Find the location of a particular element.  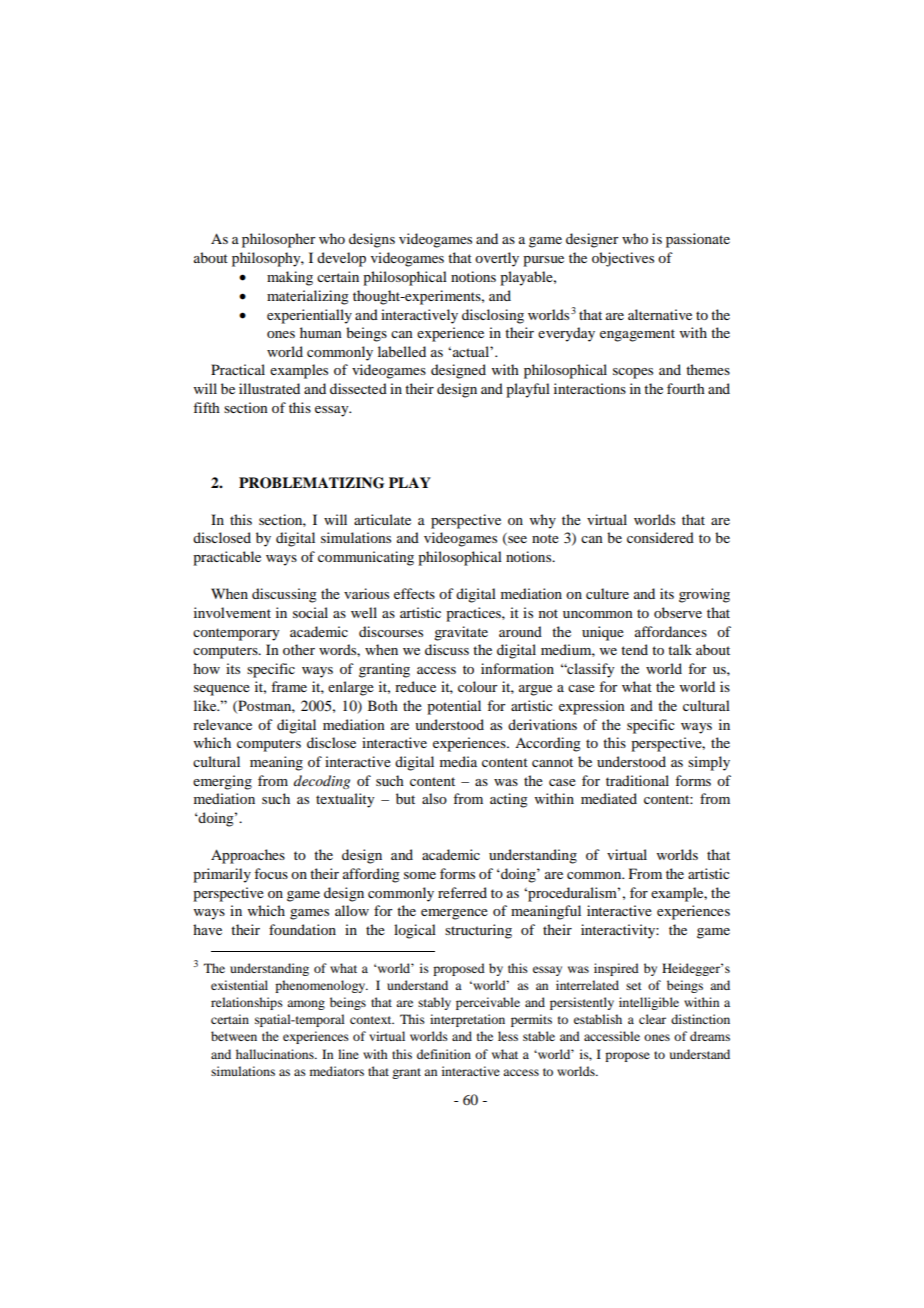

clear is located at coordinates (652, 1019).
